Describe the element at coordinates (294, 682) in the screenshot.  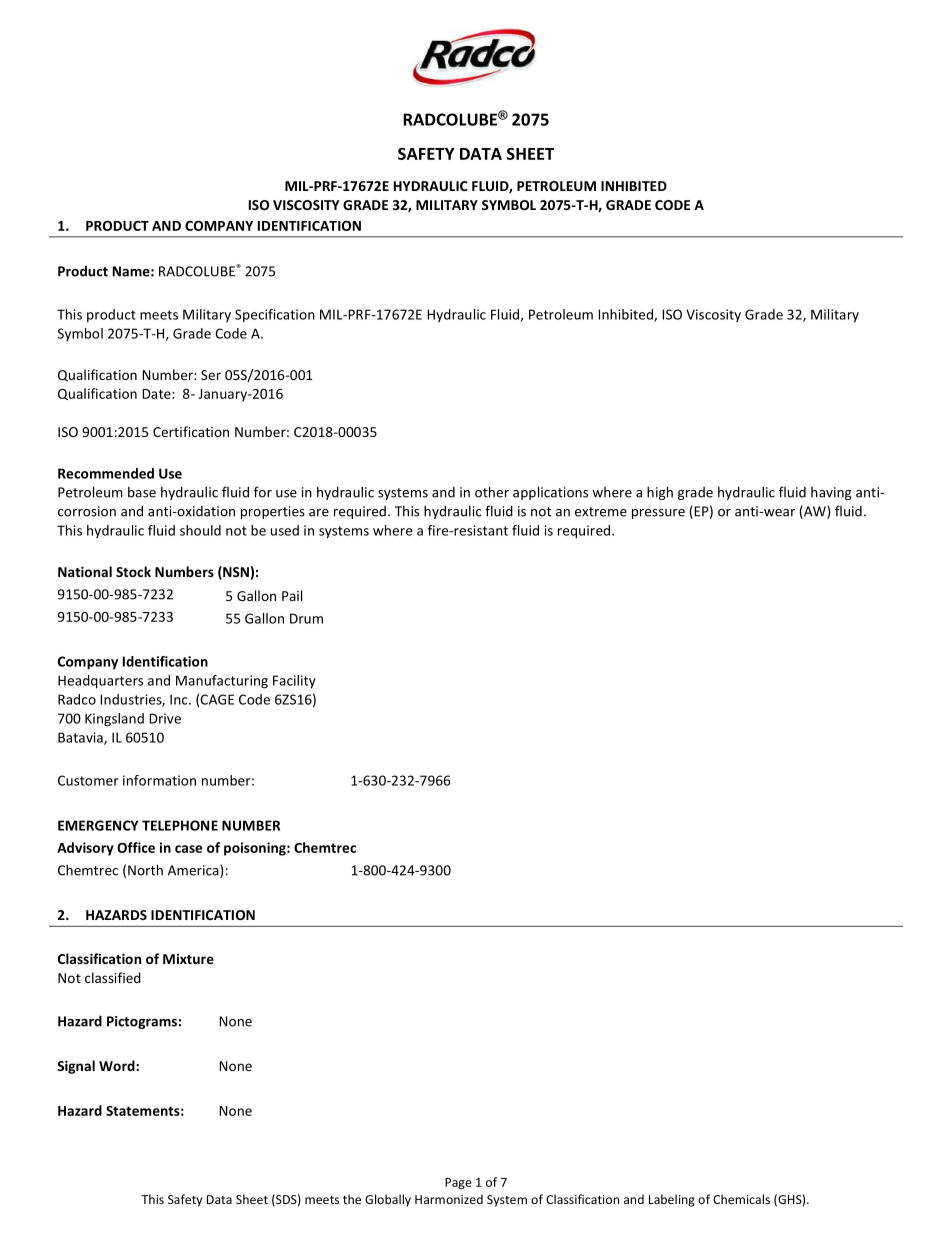
I see `Facility` at that location.
